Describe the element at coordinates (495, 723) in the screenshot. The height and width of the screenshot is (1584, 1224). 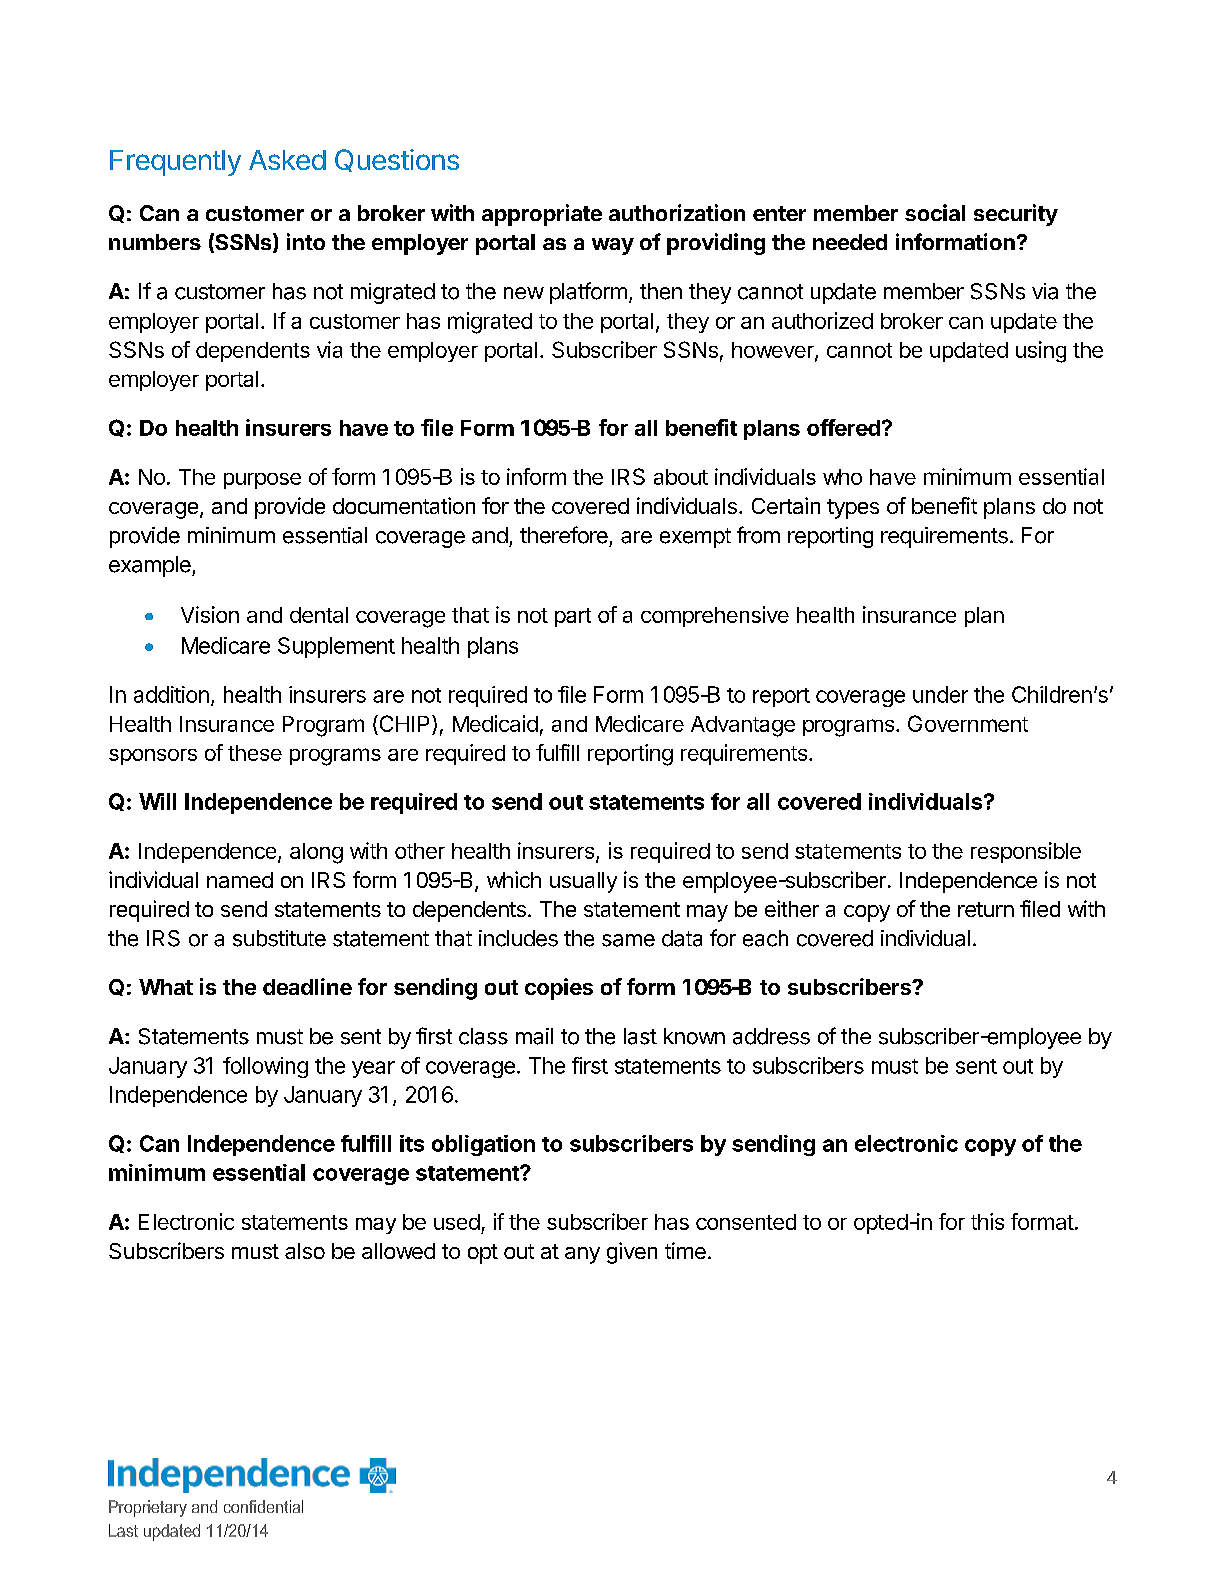
I see `Medicaid` at that location.
